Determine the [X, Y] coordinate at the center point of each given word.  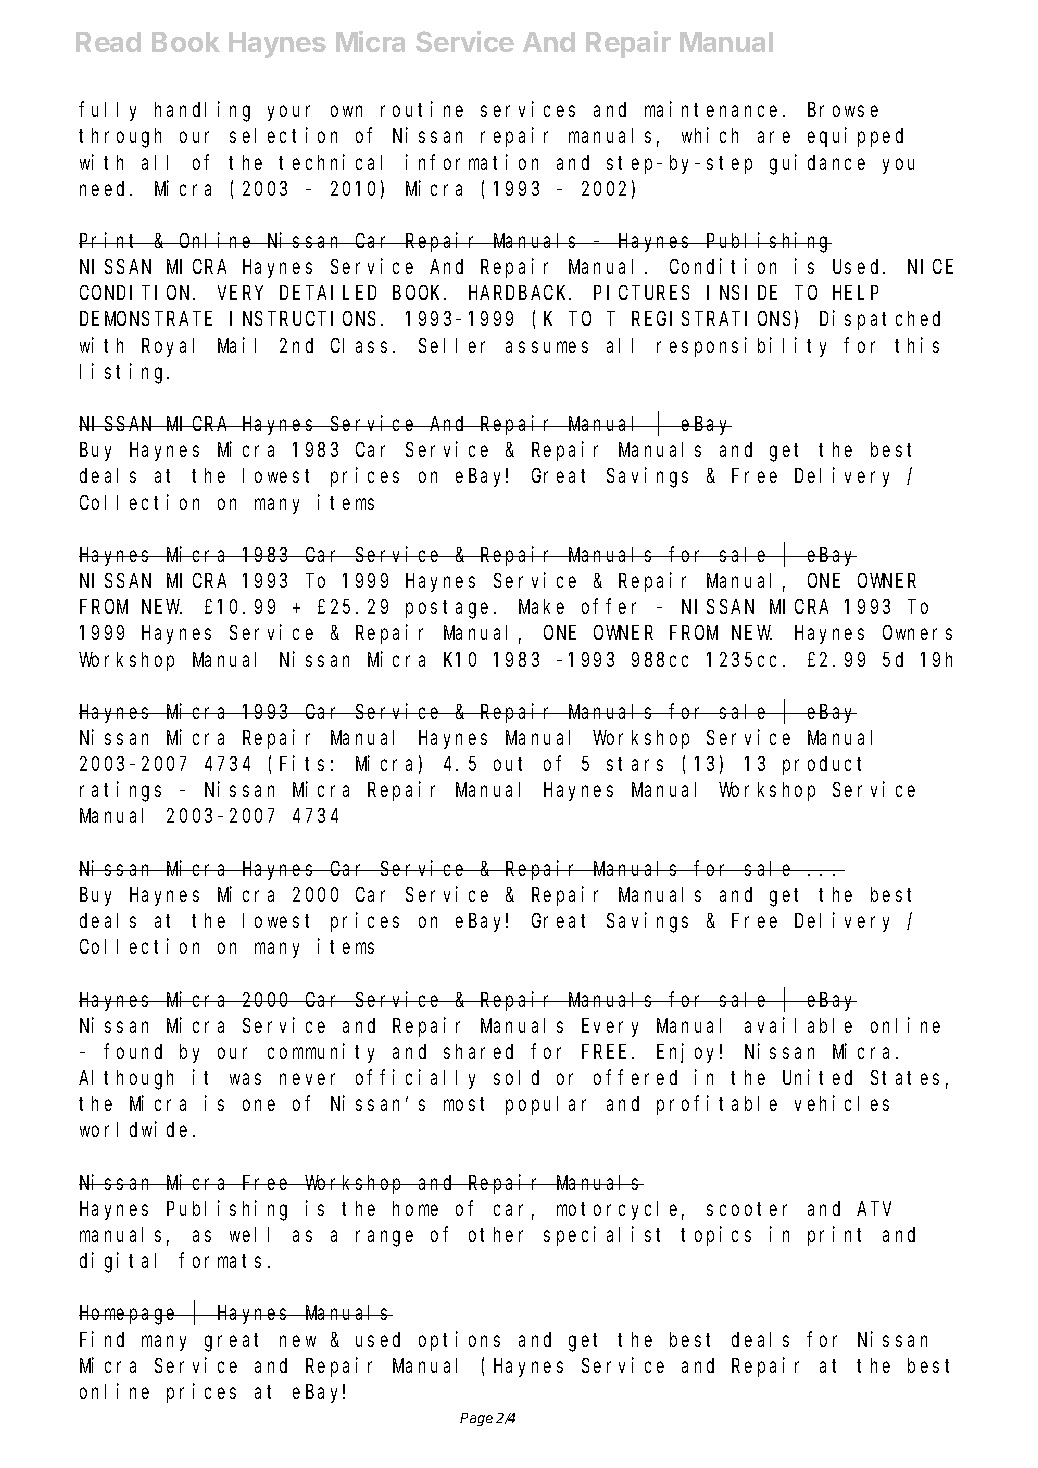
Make [541, 606]
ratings [120, 792]
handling [202, 112]
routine [422, 109]
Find [102, 1339]
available [798, 1025]
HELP [855, 293]
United [817, 1077]
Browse [843, 110]
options [459, 1341]
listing [124, 373]
